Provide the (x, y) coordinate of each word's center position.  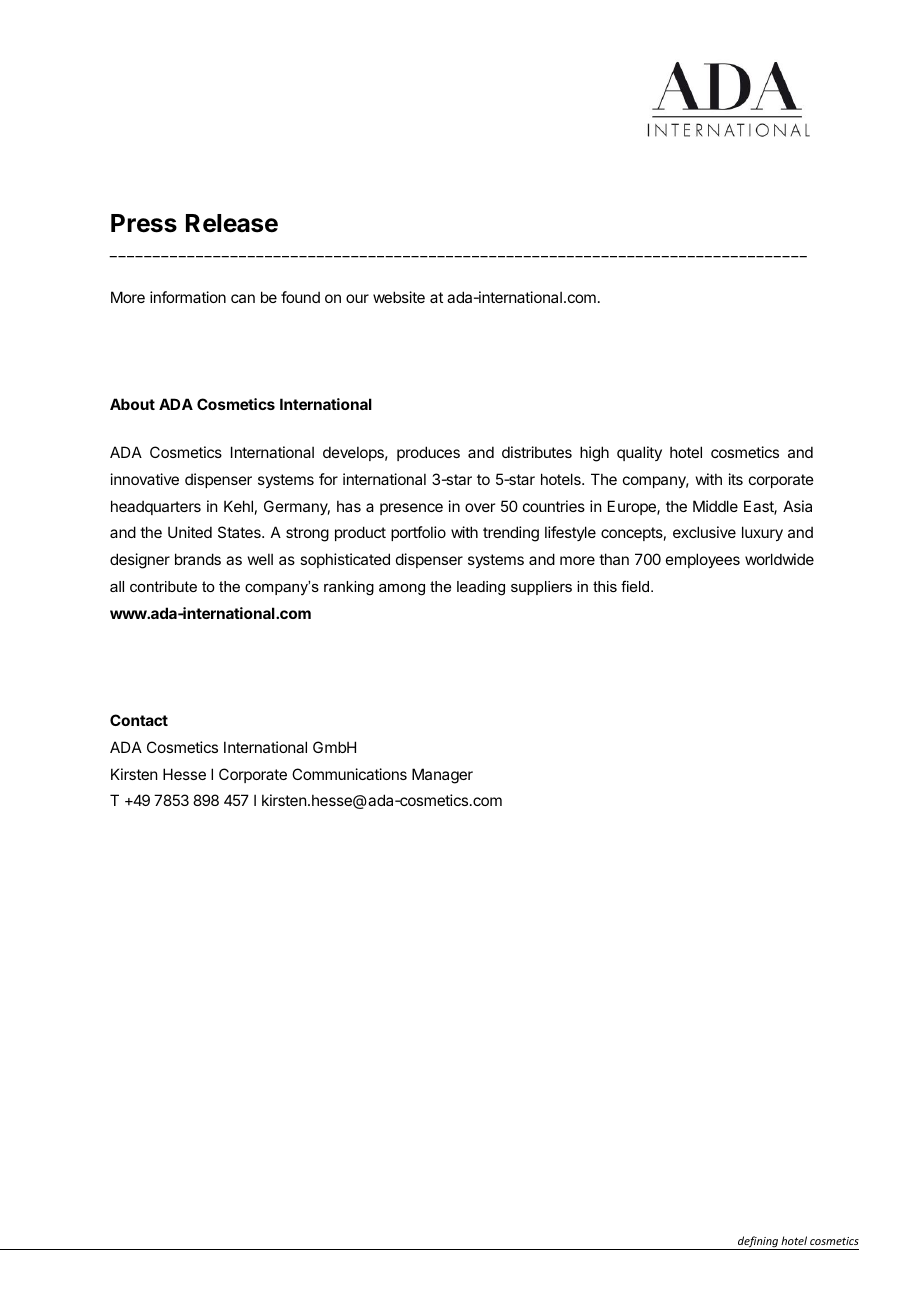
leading (481, 588)
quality (639, 453)
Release (232, 223)
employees (703, 560)
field (635, 586)
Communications (349, 774)
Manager (442, 776)
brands (198, 559)
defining (758, 1243)
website (399, 297)
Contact (139, 720)
